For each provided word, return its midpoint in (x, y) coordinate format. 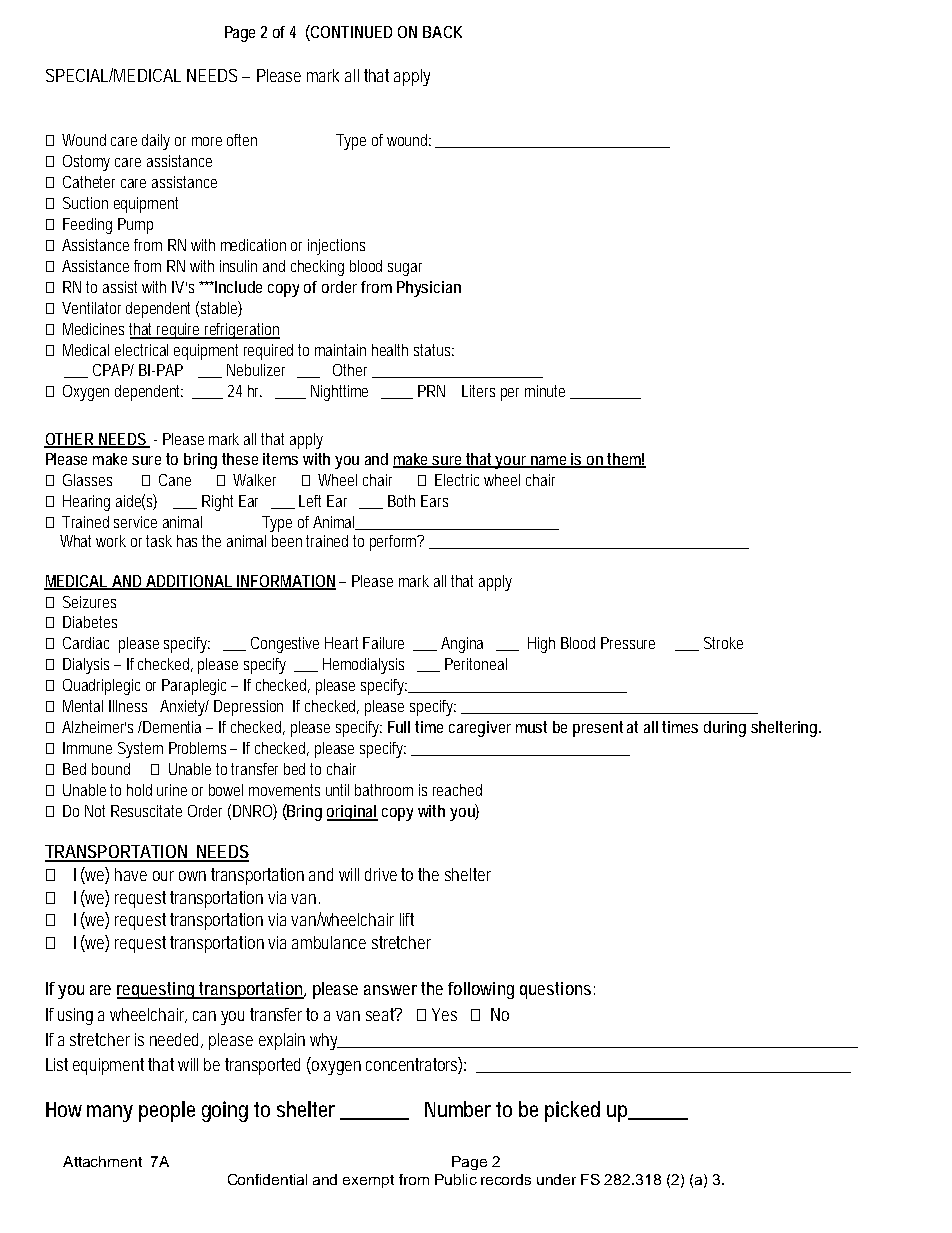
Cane (175, 480)
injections (336, 247)
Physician (429, 289)
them (625, 460)
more (207, 141)
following (481, 990)
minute (545, 391)
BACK (442, 32)
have (131, 874)
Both (401, 501)
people (167, 1111)
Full (399, 727)
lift (407, 919)
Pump (135, 226)
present (598, 729)
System (140, 750)
